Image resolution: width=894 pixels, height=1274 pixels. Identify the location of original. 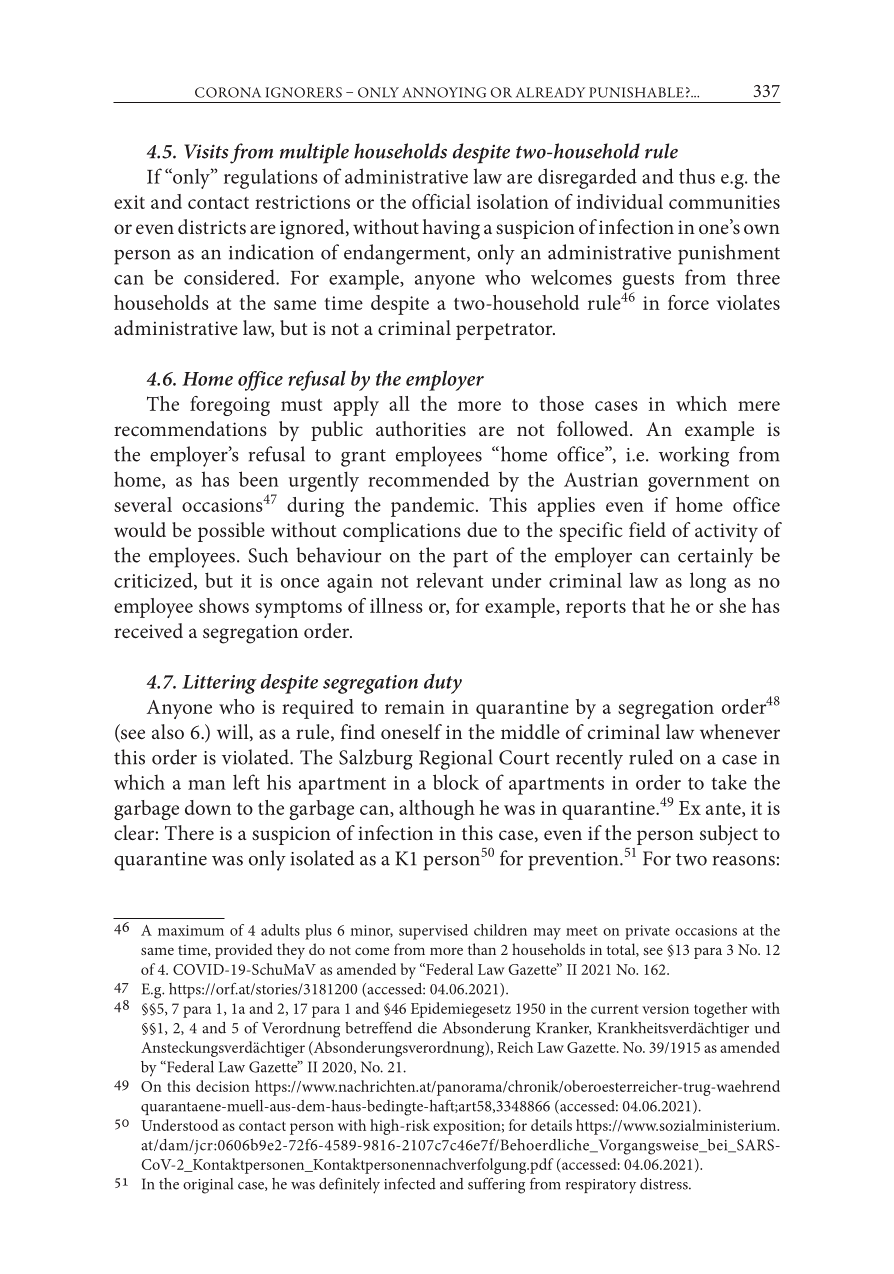
(208, 1186).
